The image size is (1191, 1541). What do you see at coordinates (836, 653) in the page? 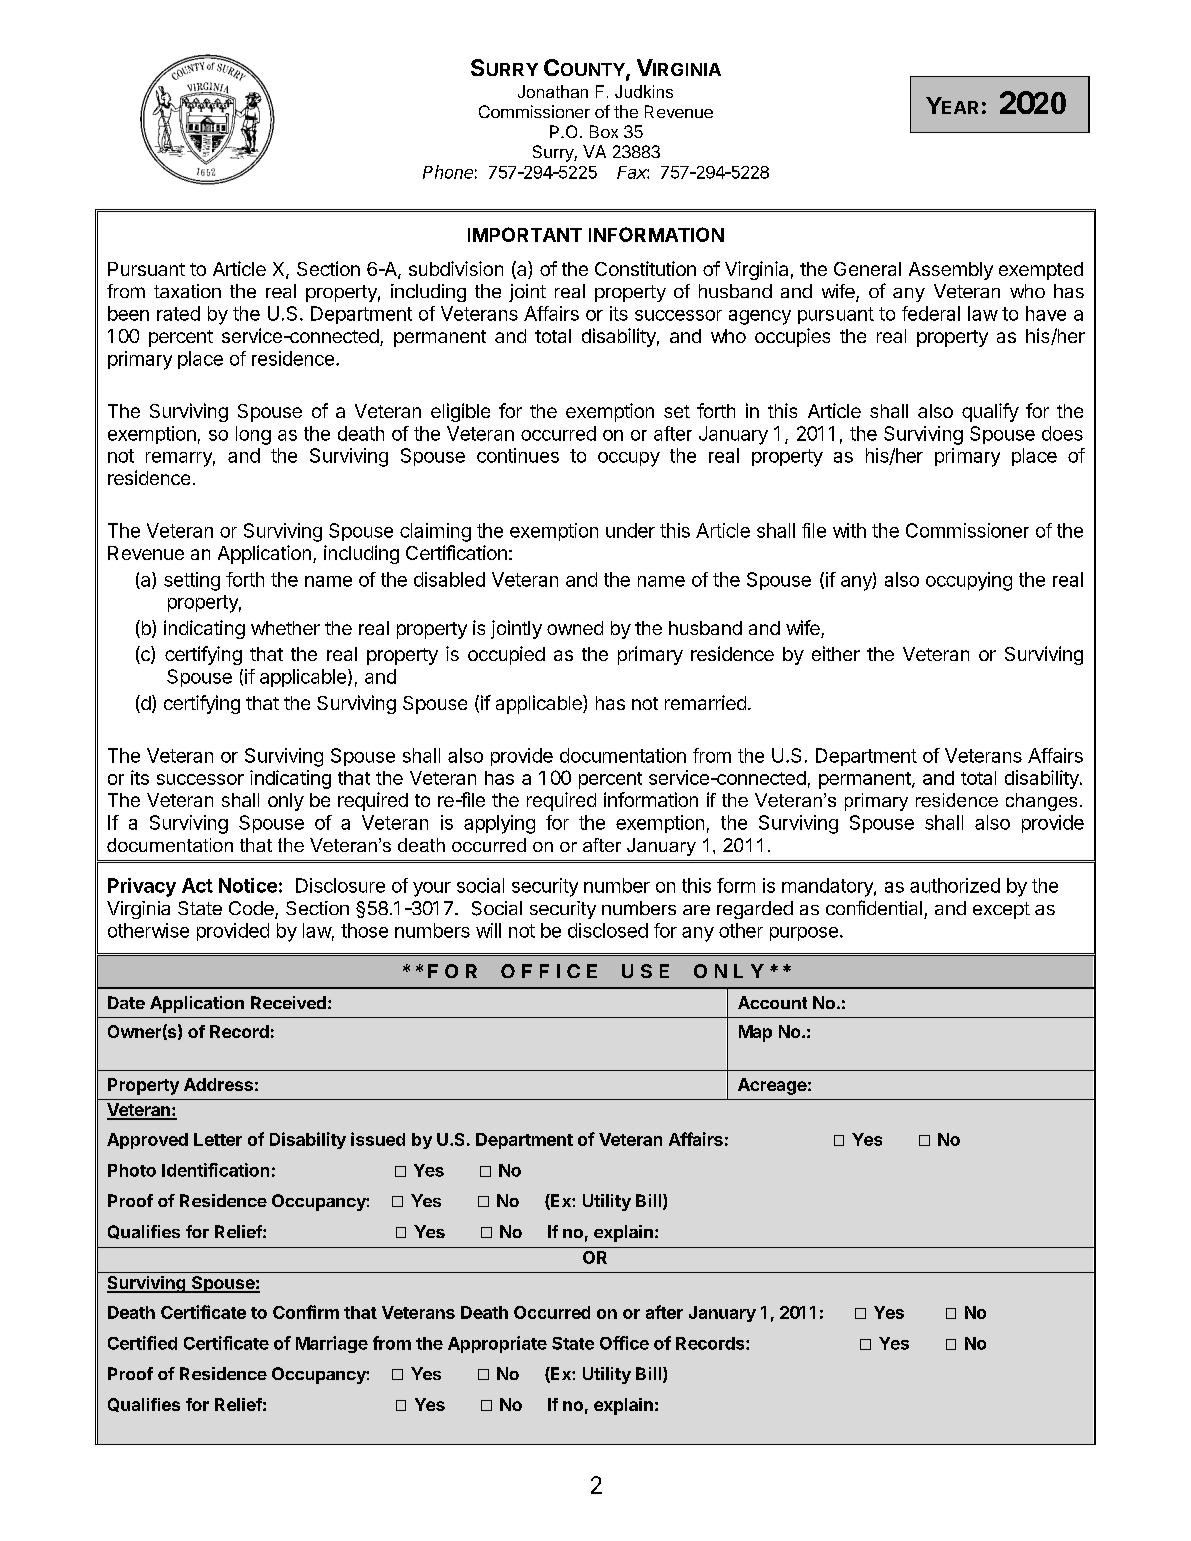
I see `either` at bounding box center [836, 653].
